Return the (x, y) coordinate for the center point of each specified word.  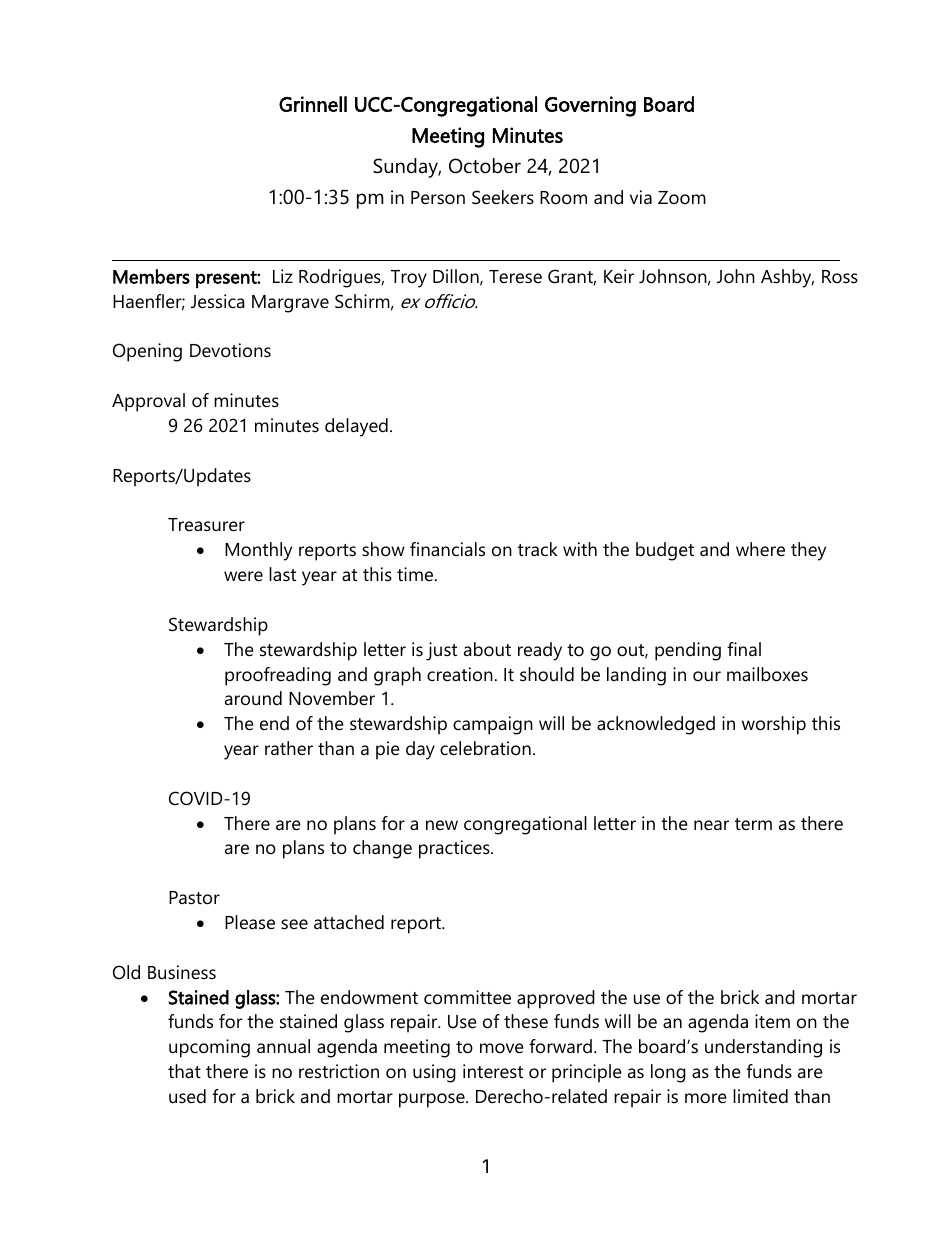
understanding (763, 1048)
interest (493, 1071)
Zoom (682, 197)
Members (151, 276)
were (243, 576)
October (485, 166)
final (744, 649)
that (184, 1071)
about (487, 649)
